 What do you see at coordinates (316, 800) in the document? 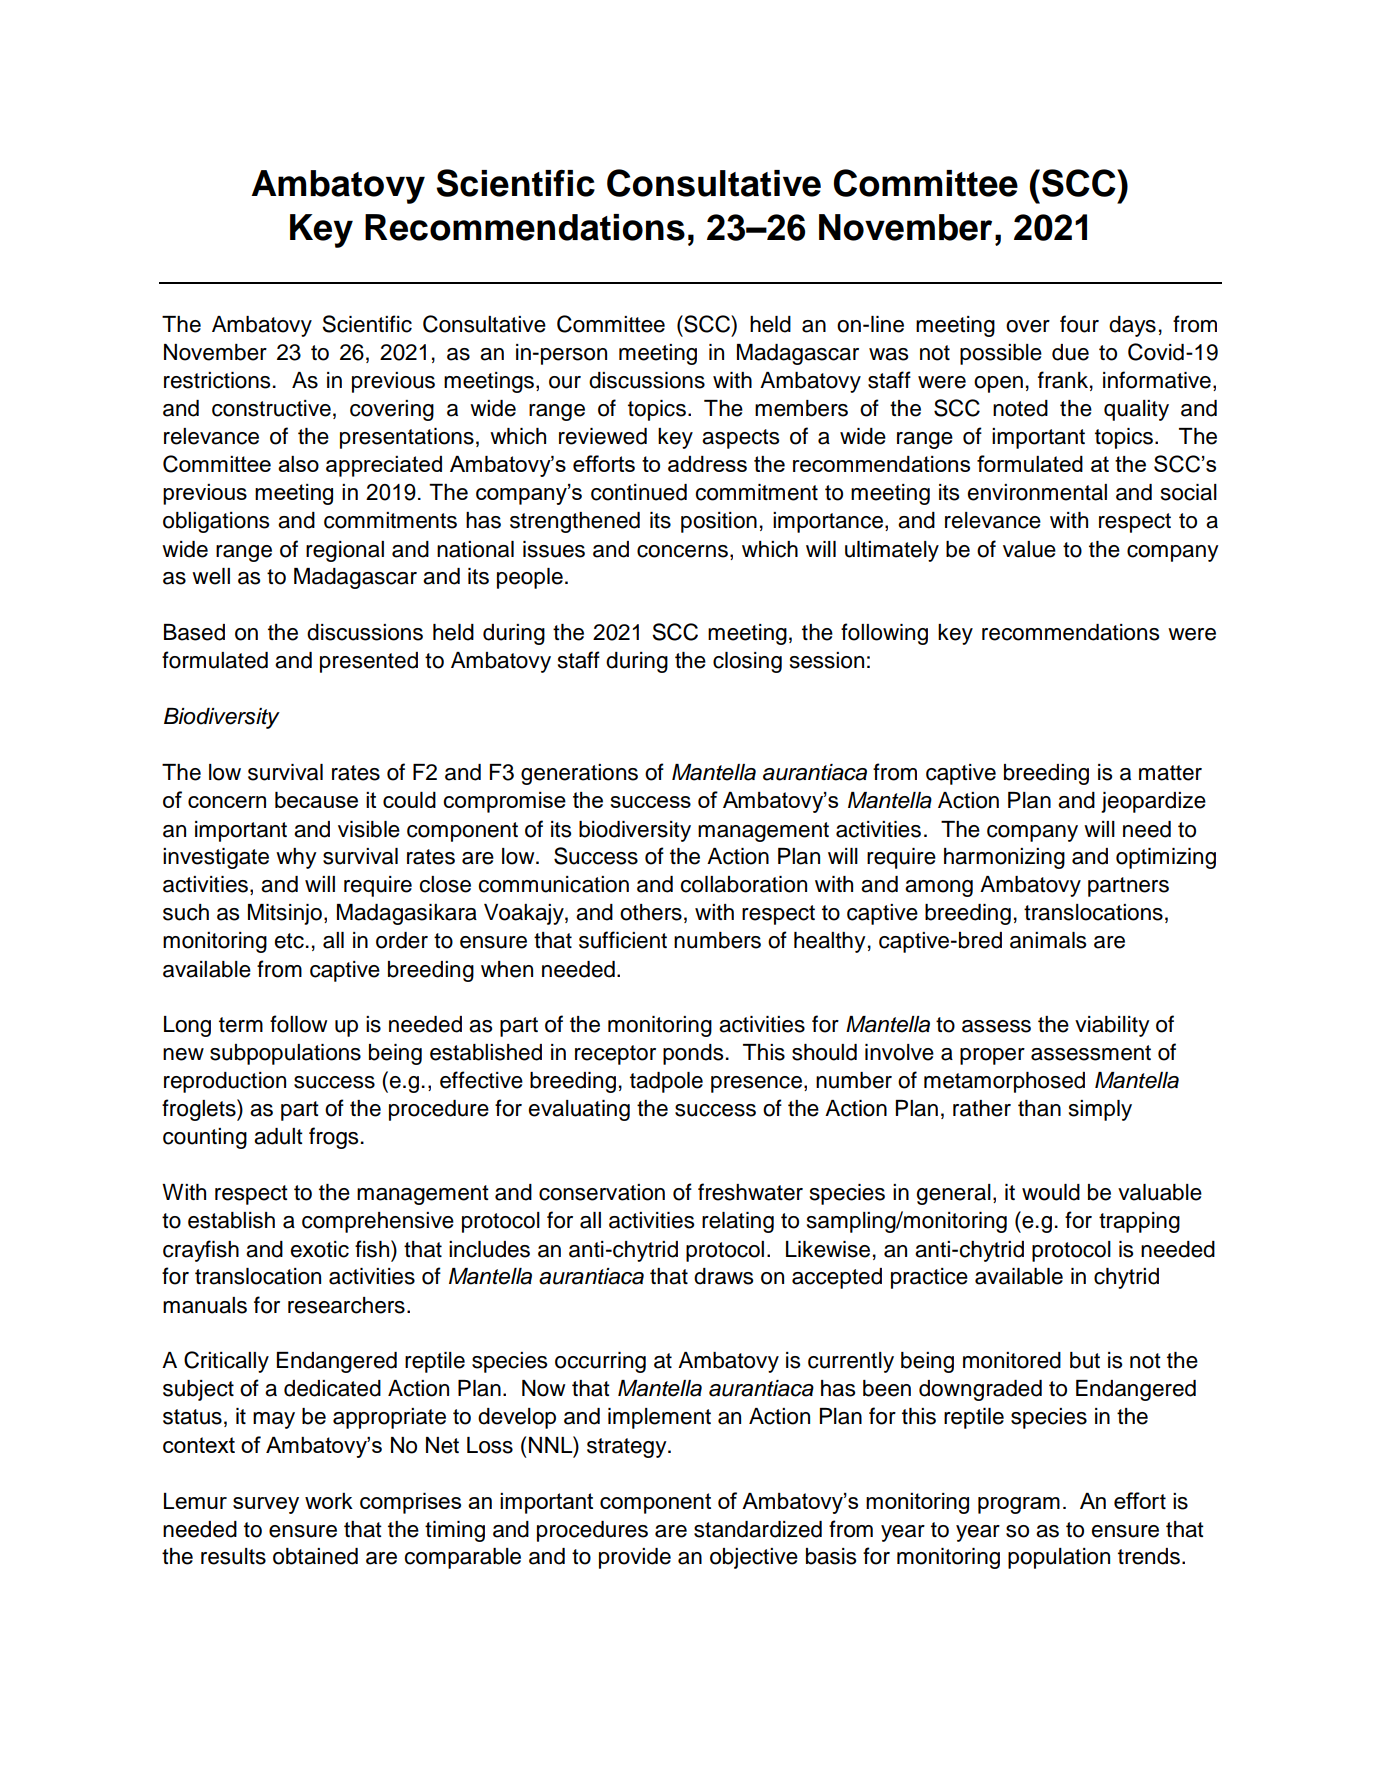
I see `because` at bounding box center [316, 800].
